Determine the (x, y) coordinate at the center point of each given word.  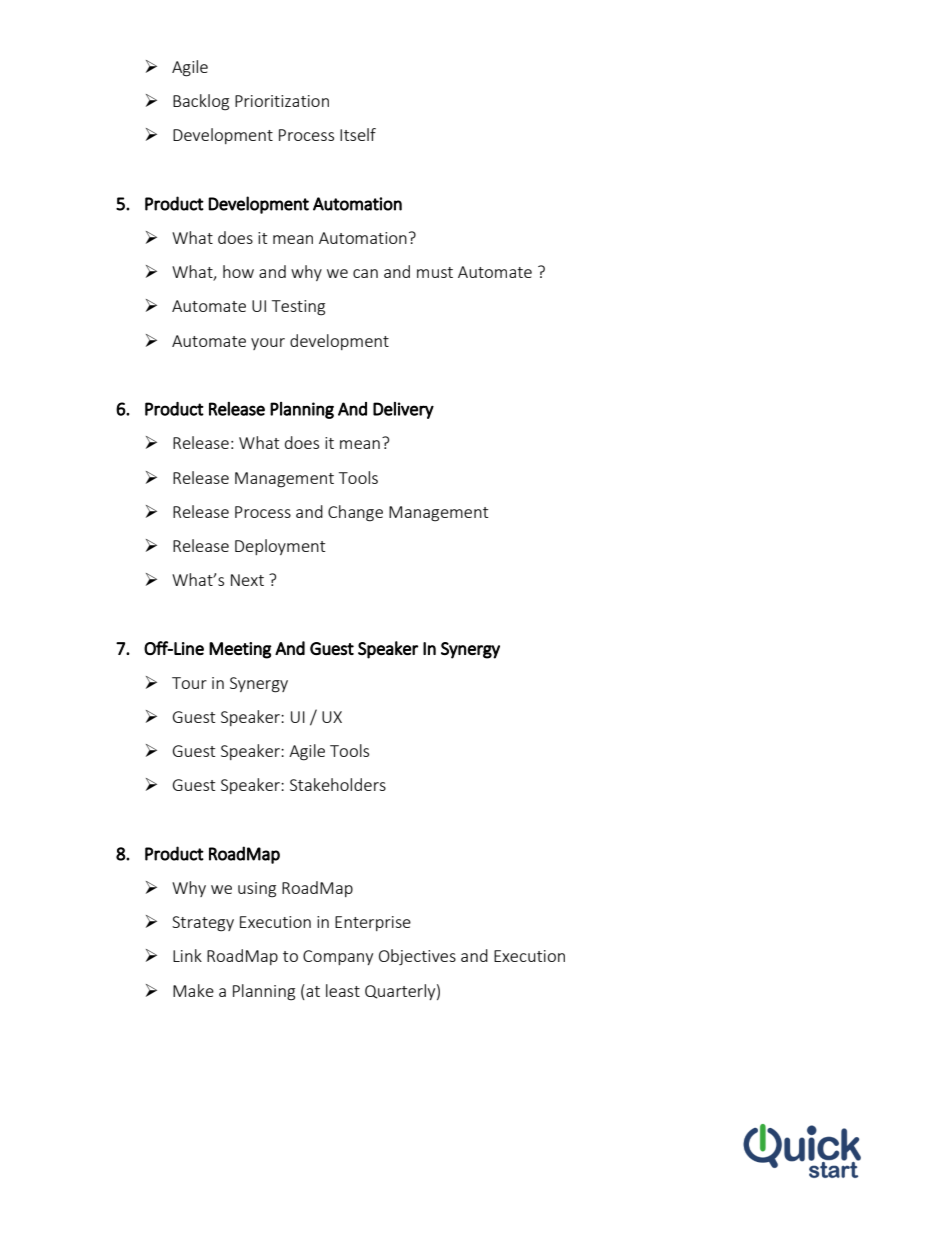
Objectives (417, 957)
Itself (358, 134)
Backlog (201, 102)
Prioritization (282, 101)
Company (338, 957)
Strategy (203, 924)
